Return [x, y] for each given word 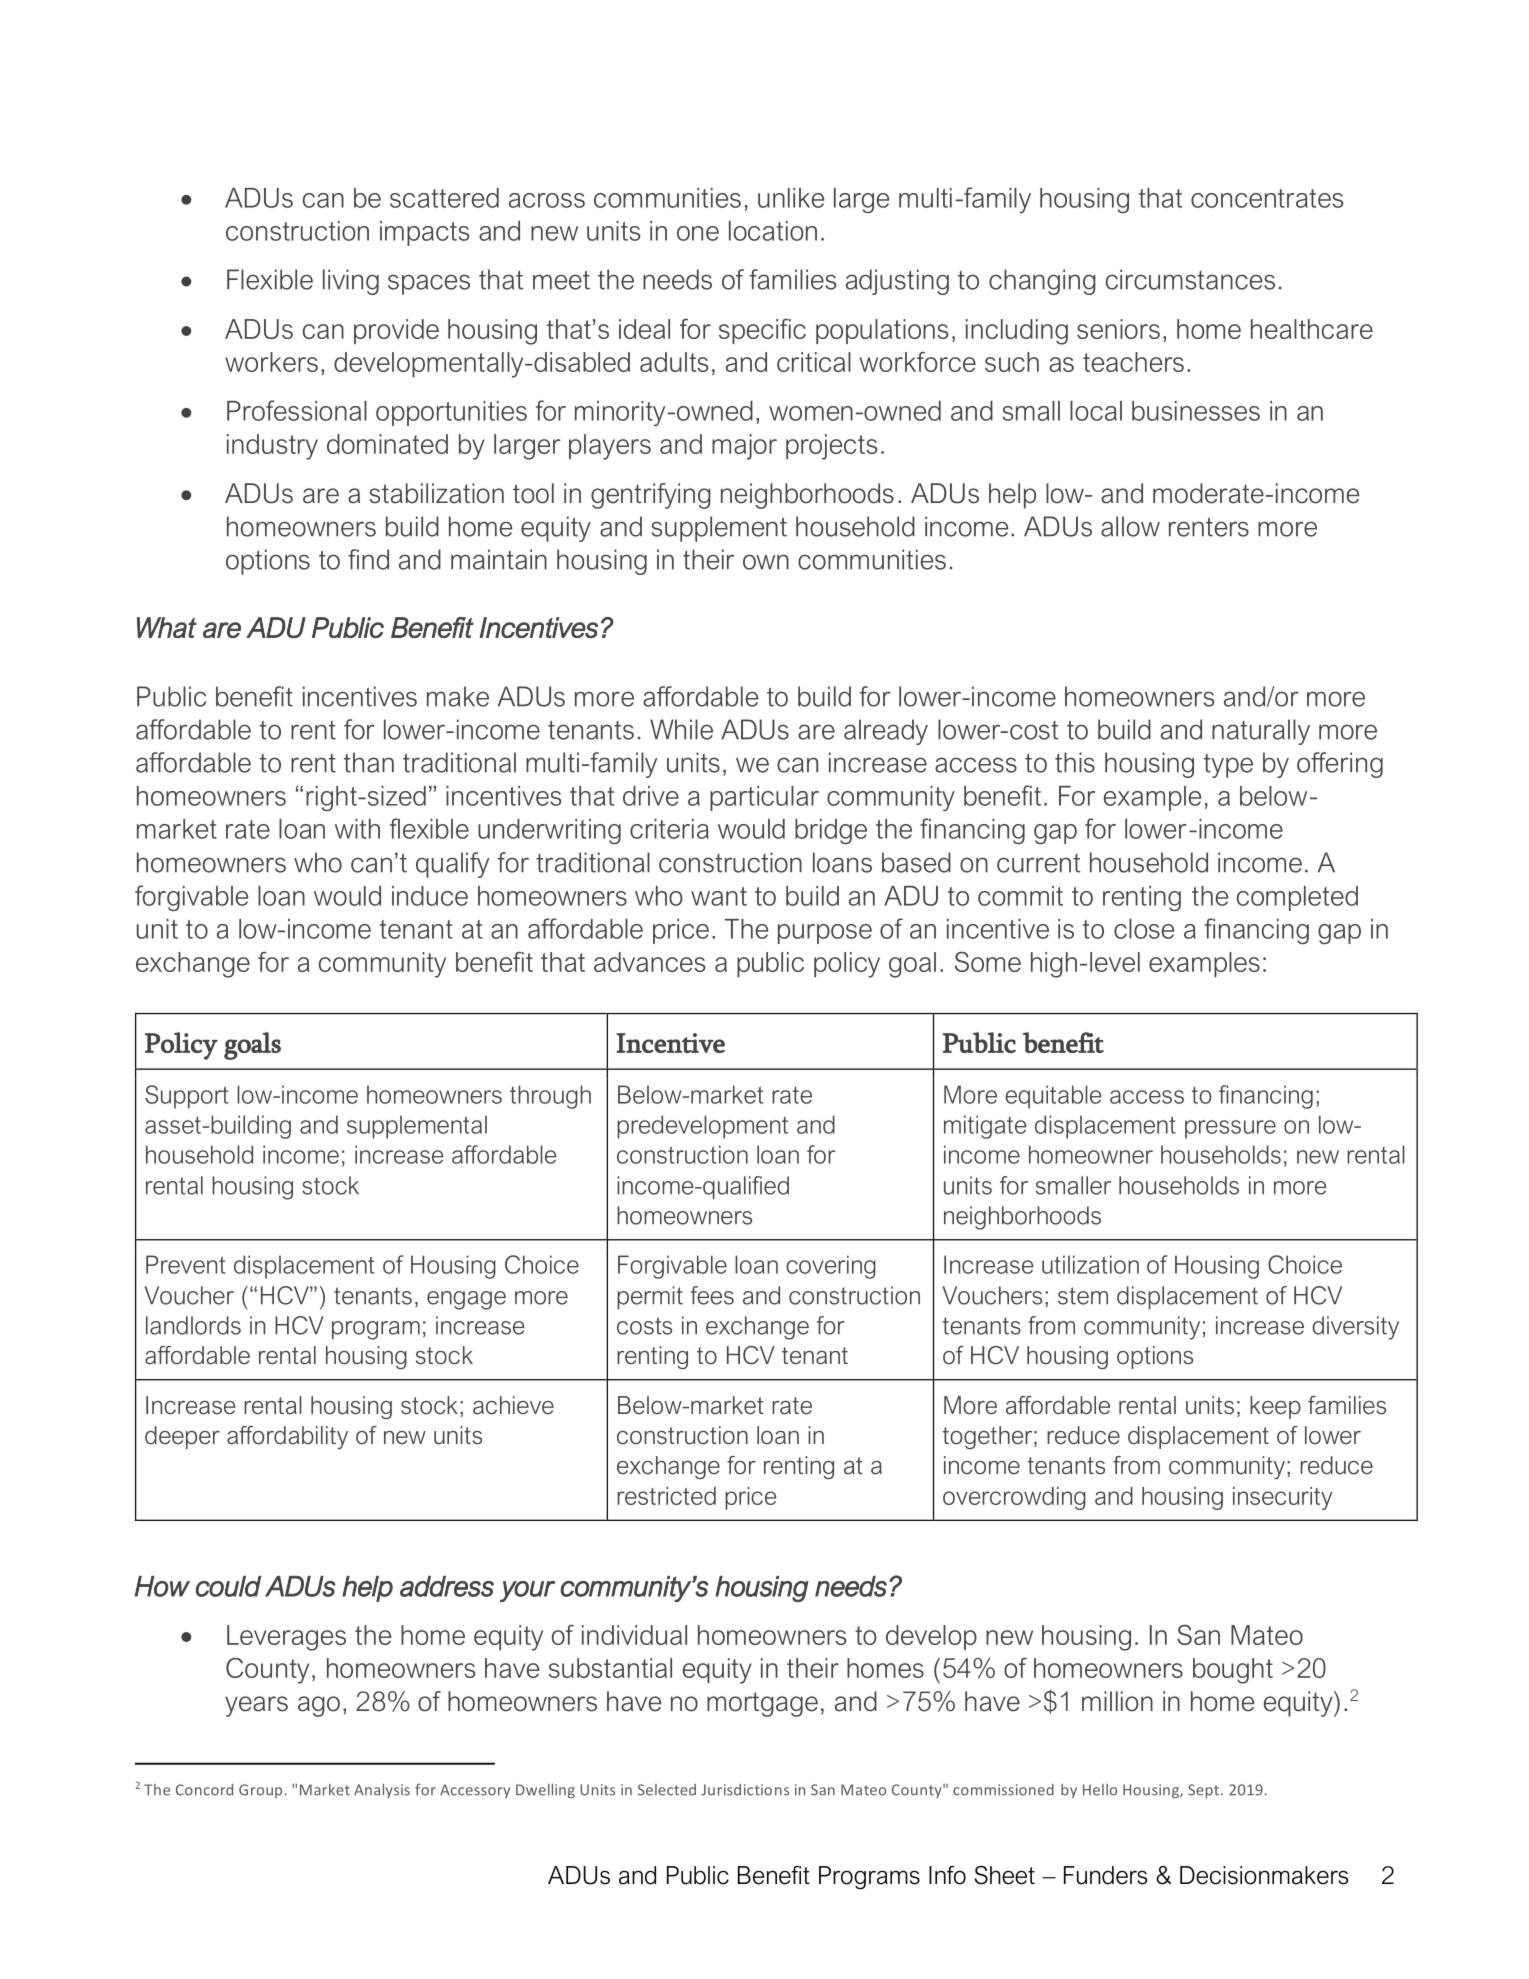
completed [1297, 898]
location [773, 231]
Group [260, 1791]
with [357, 829]
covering [831, 1267]
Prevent [185, 1264]
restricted [666, 1496]
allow [1130, 526]
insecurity [1282, 1498]
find [368, 559]
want [719, 896]
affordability [287, 1437]
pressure [1230, 1129]
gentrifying [650, 496]
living [351, 282]
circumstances [1190, 279]
